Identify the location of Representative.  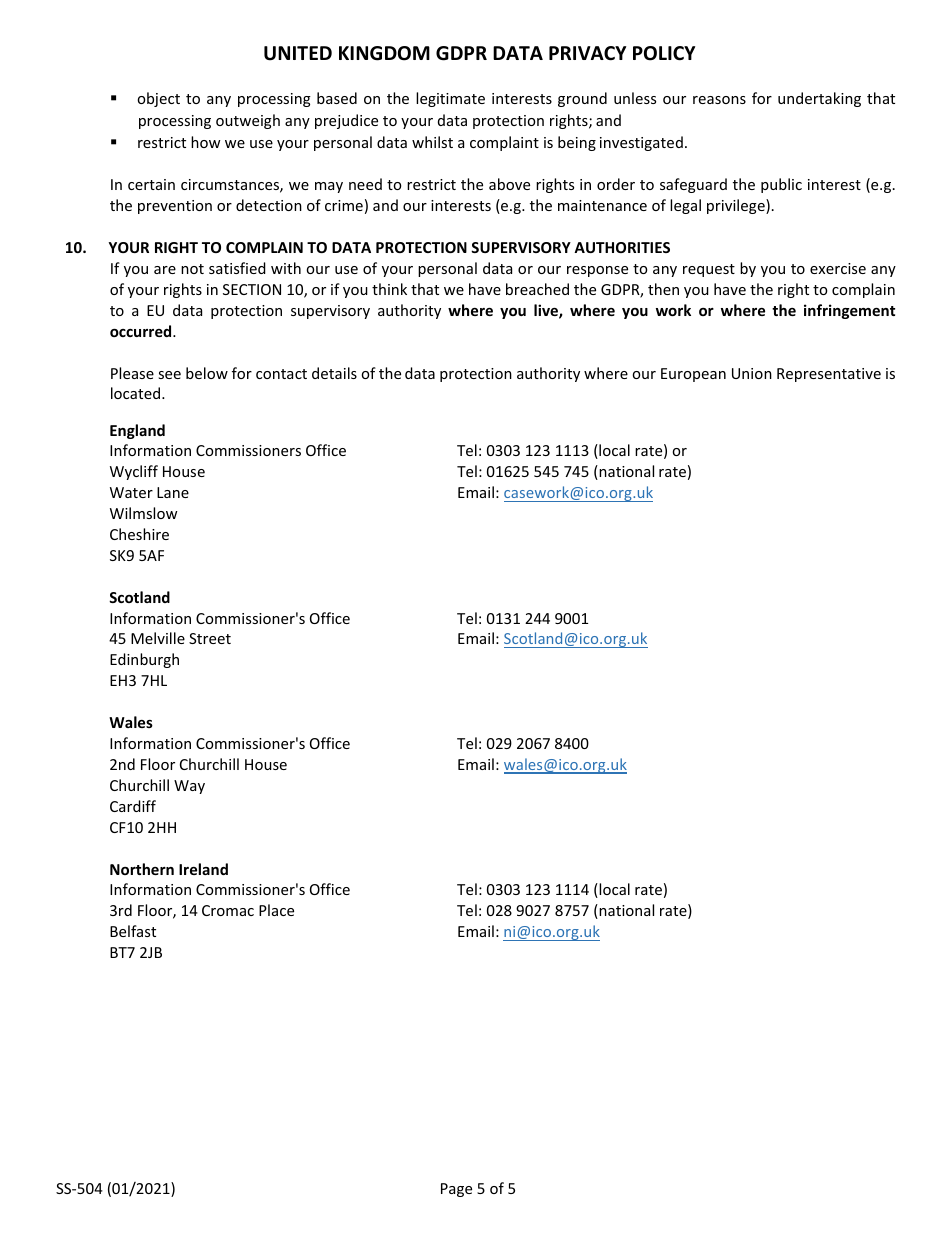
(829, 375).
